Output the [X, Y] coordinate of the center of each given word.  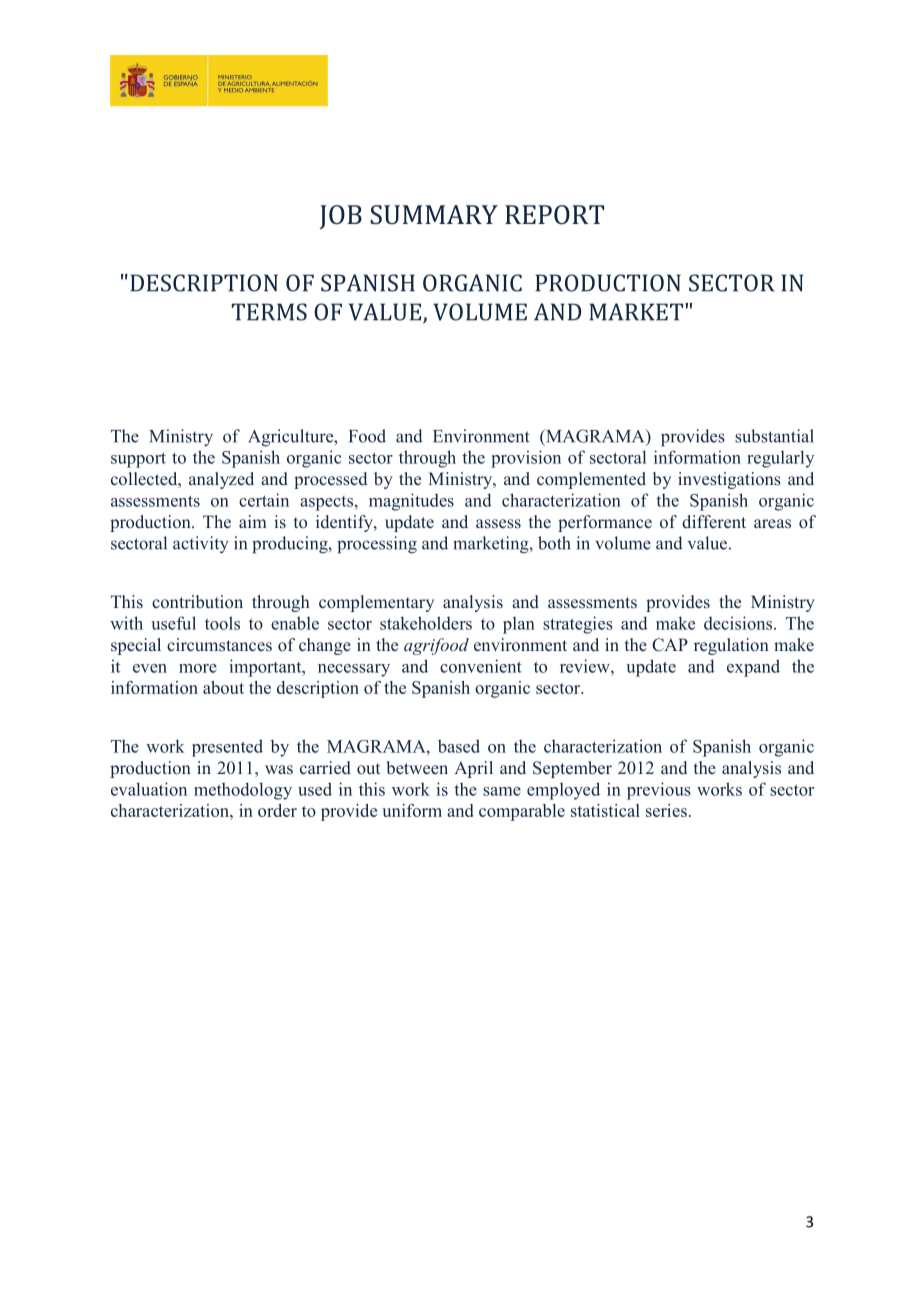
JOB [341, 217]
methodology [243, 791]
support [138, 460]
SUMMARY [434, 214]
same [502, 791]
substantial [774, 436]
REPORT [554, 214]
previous [659, 791]
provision [526, 459]
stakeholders [426, 623]
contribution [197, 601]
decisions [739, 623]
